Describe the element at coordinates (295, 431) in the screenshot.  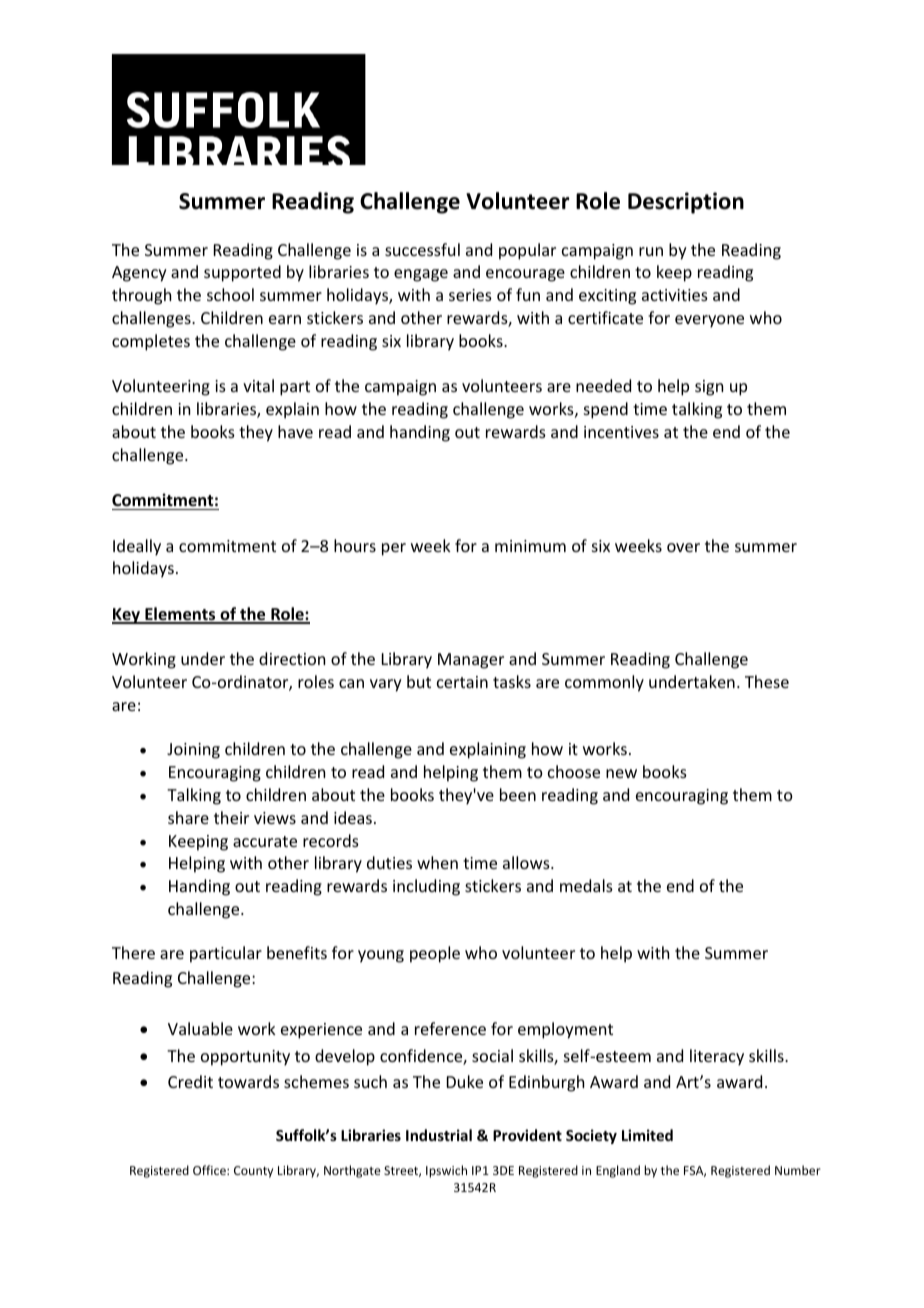
I see `have` at that location.
